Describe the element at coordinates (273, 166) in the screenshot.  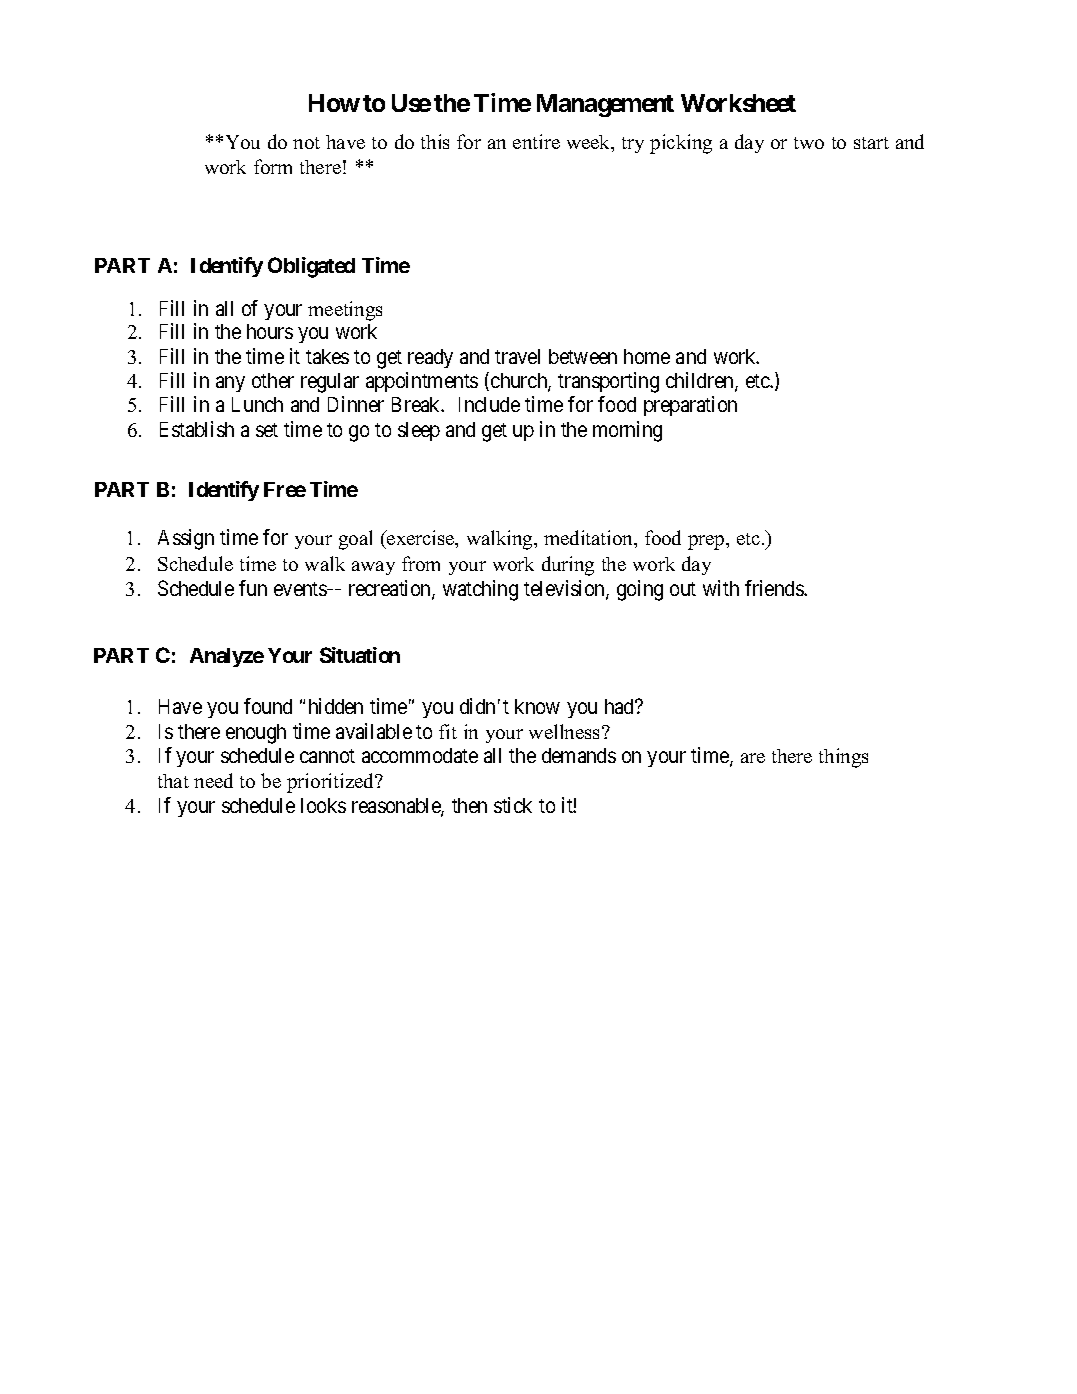
I see `form` at that location.
